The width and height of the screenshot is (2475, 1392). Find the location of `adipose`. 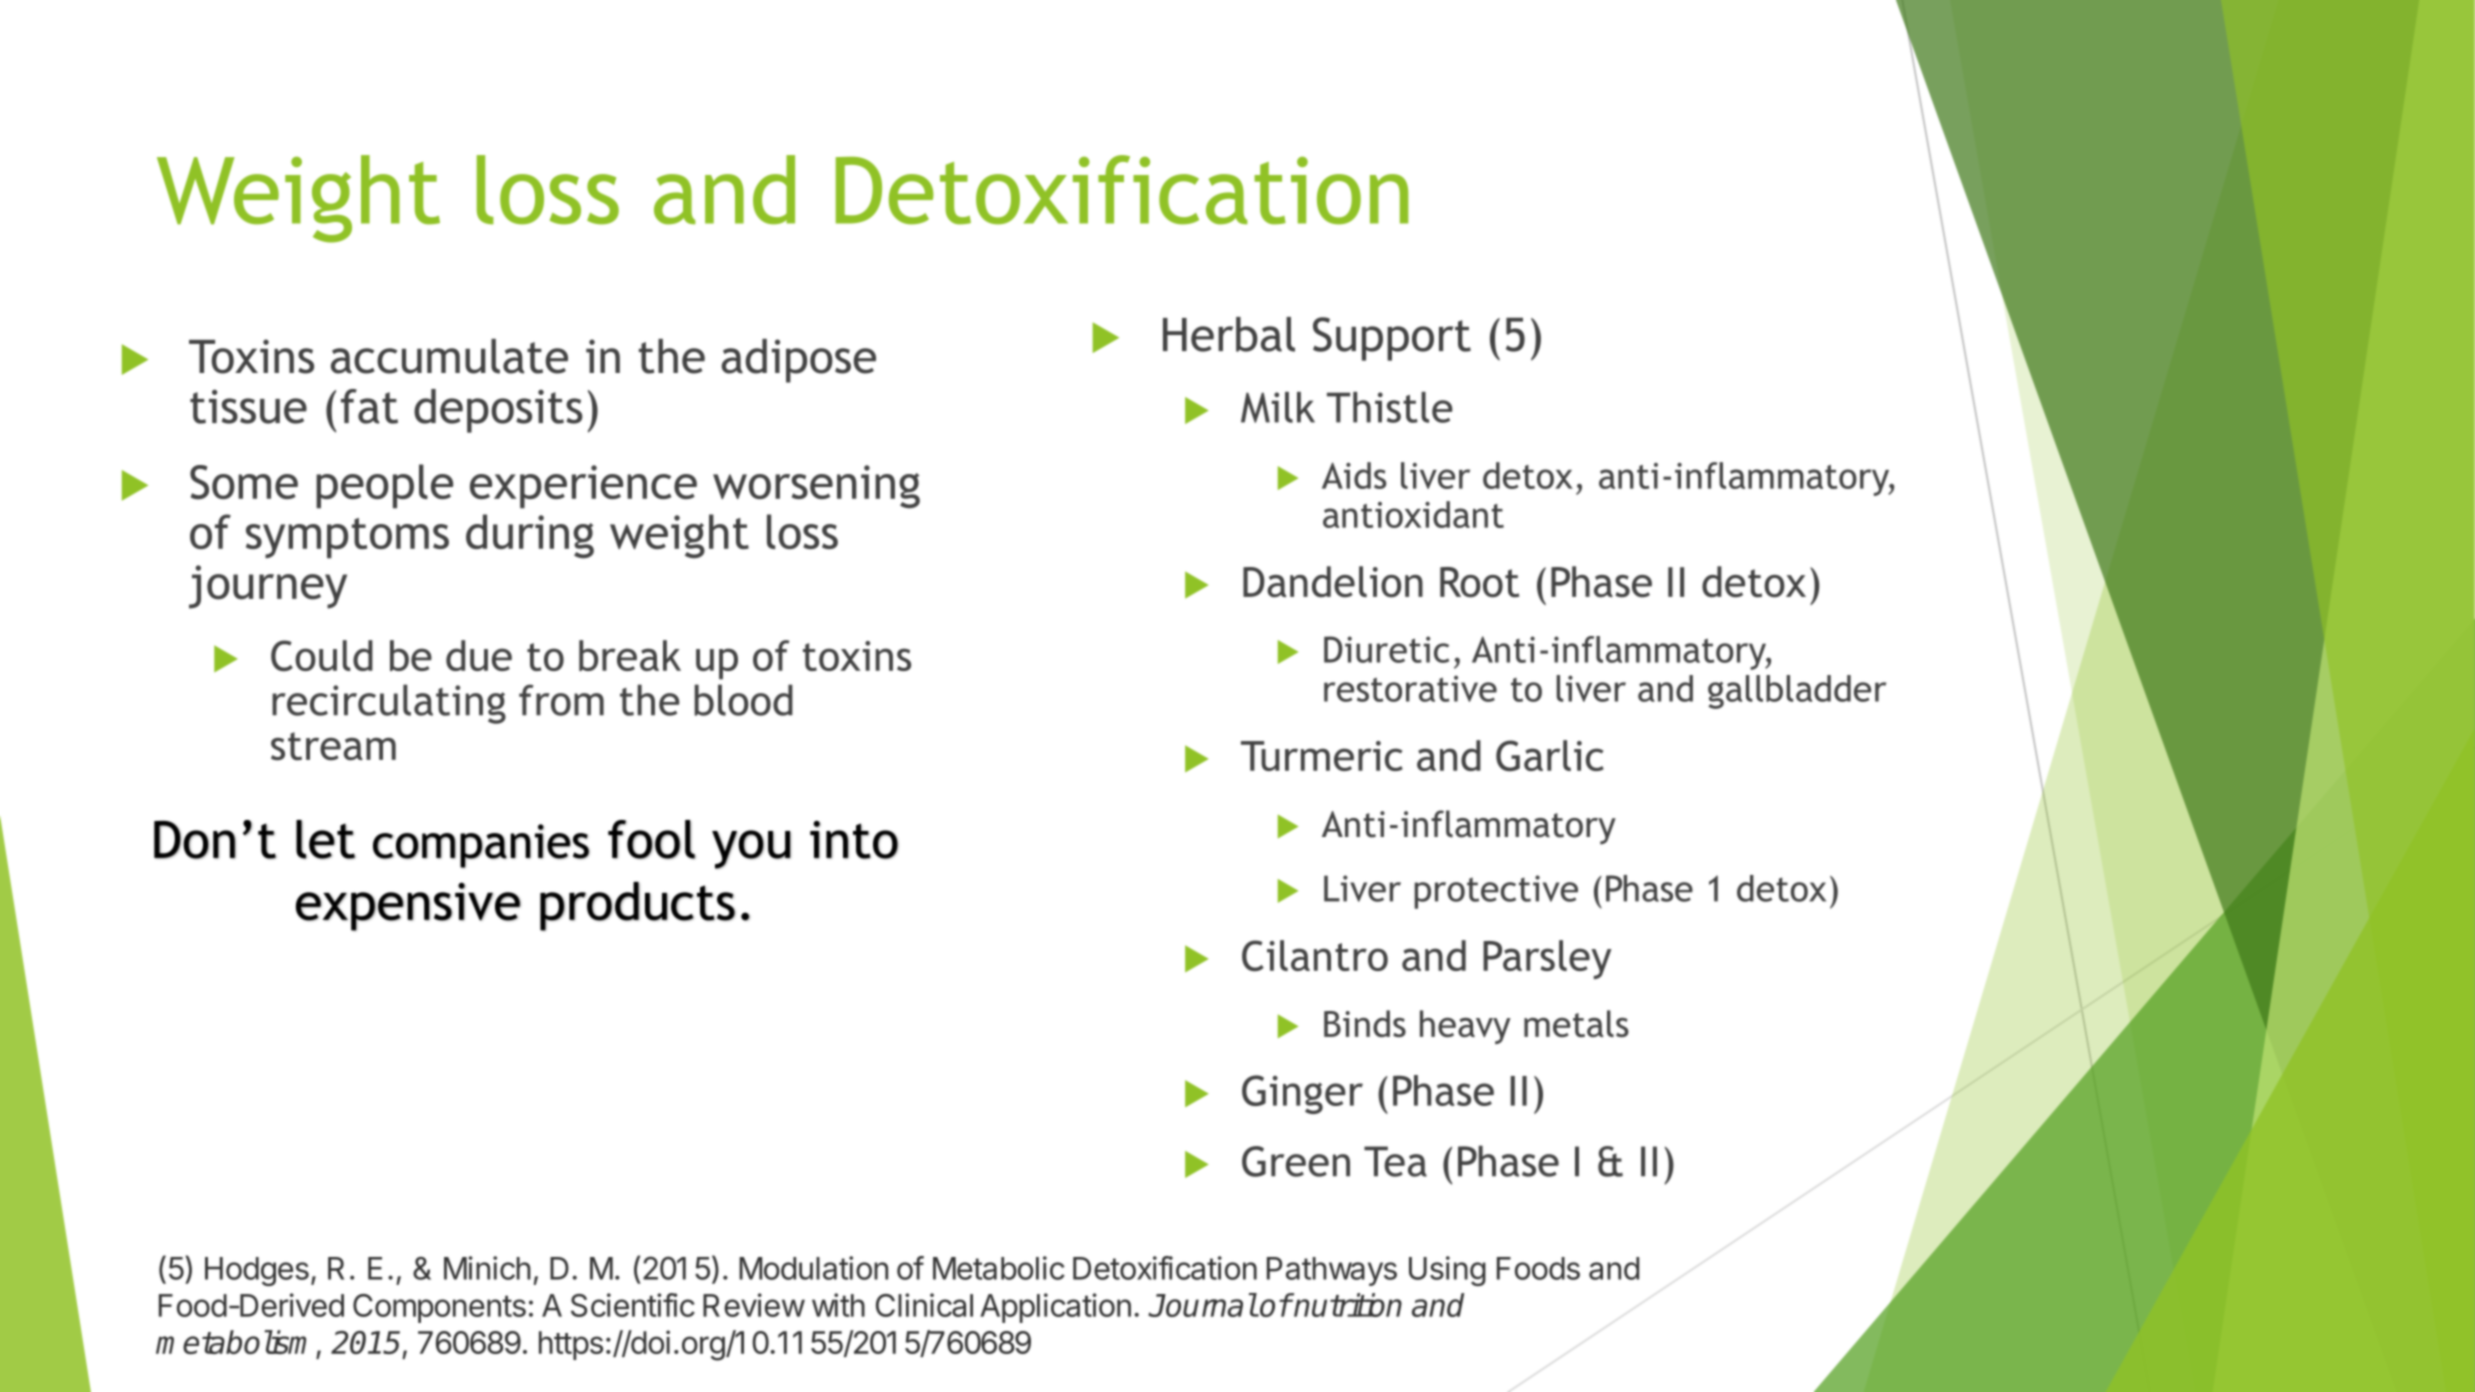

adipose is located at coordinates (798, 361).
